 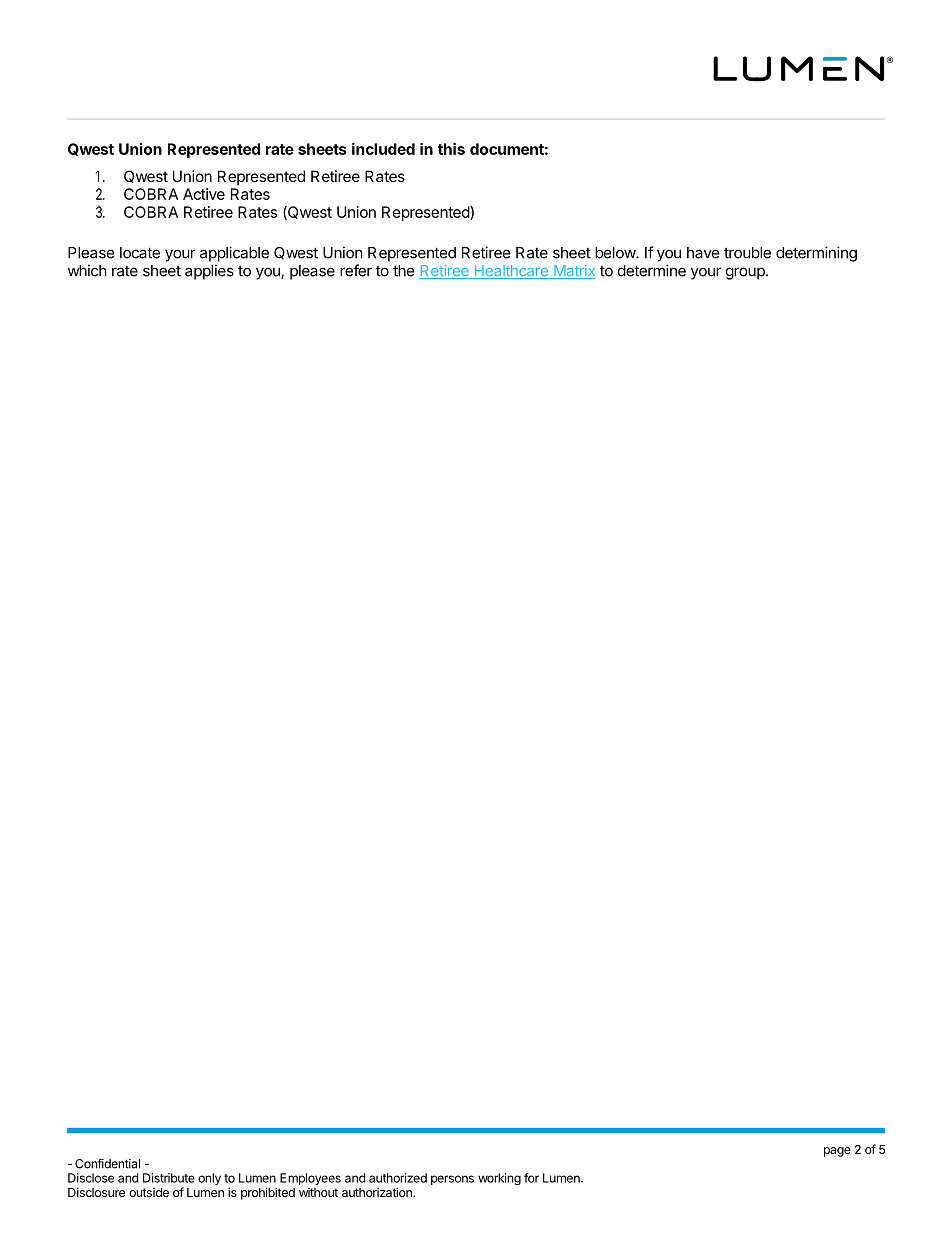 I want to click on working, so click(x=499, y=1179).
